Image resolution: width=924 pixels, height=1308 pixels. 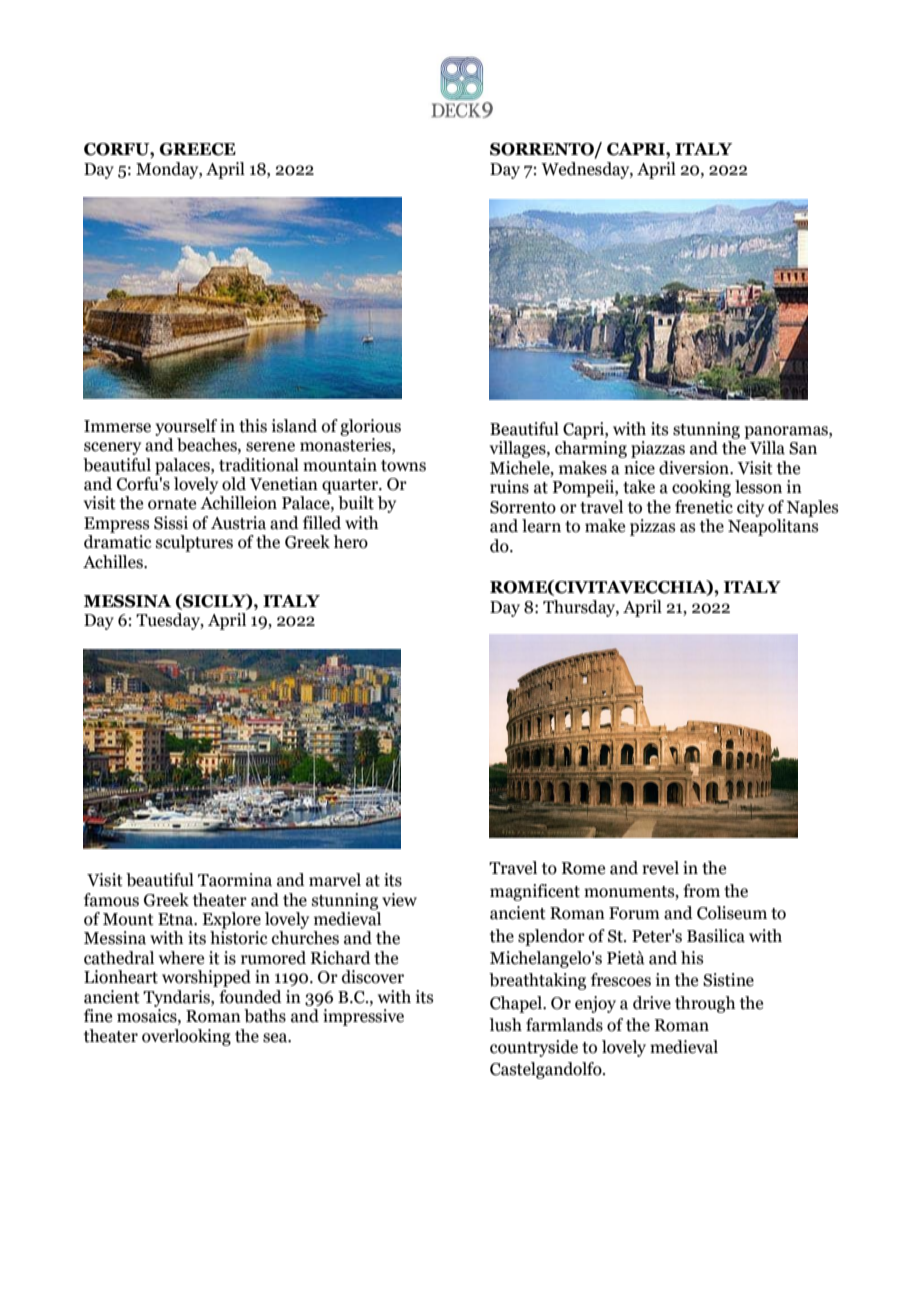 What do you see at coordinates (198, 149) in the screenshot?
I see `GREECE` at bounding box center [198, 149].
